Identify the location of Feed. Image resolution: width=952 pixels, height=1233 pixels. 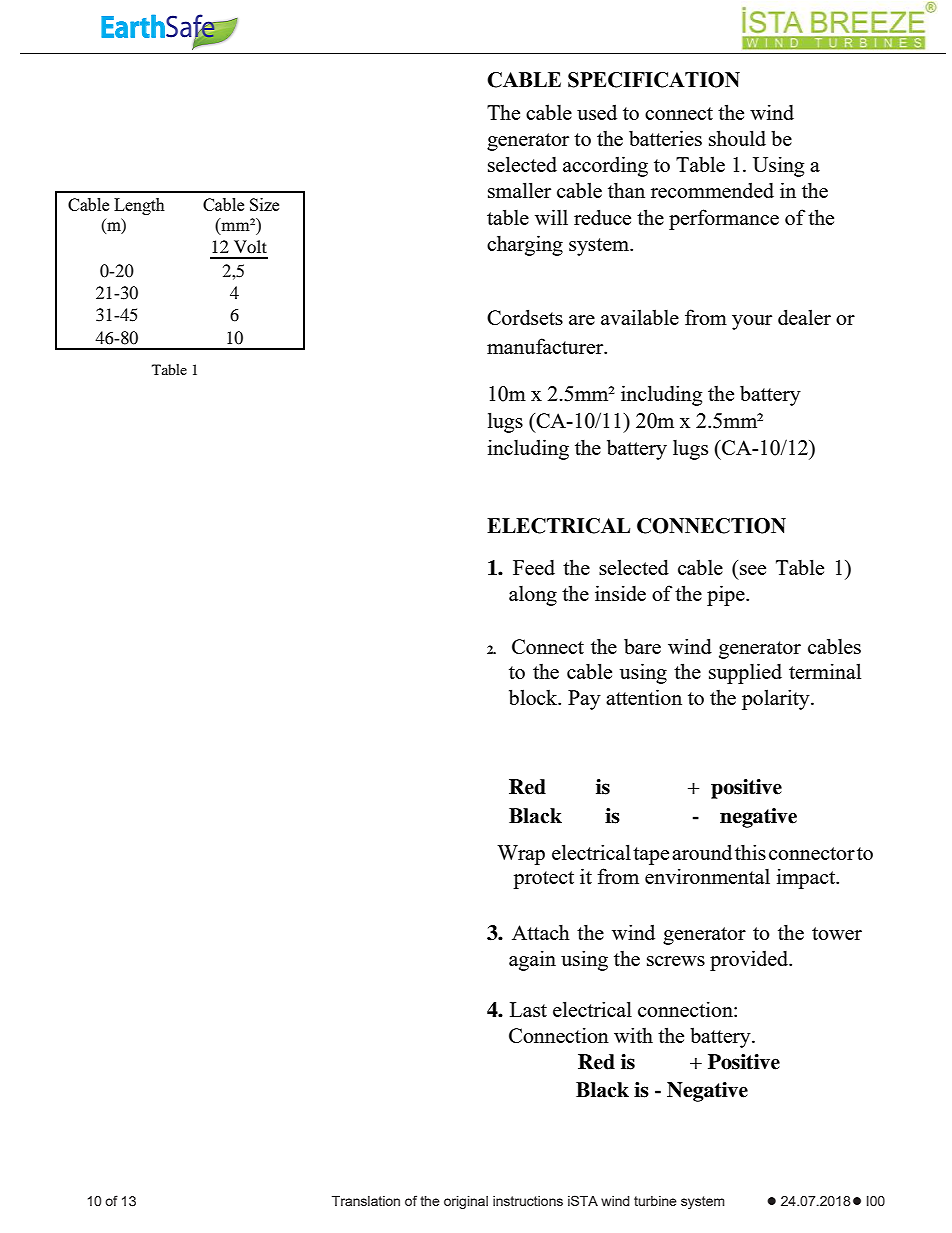
(534, 567).
